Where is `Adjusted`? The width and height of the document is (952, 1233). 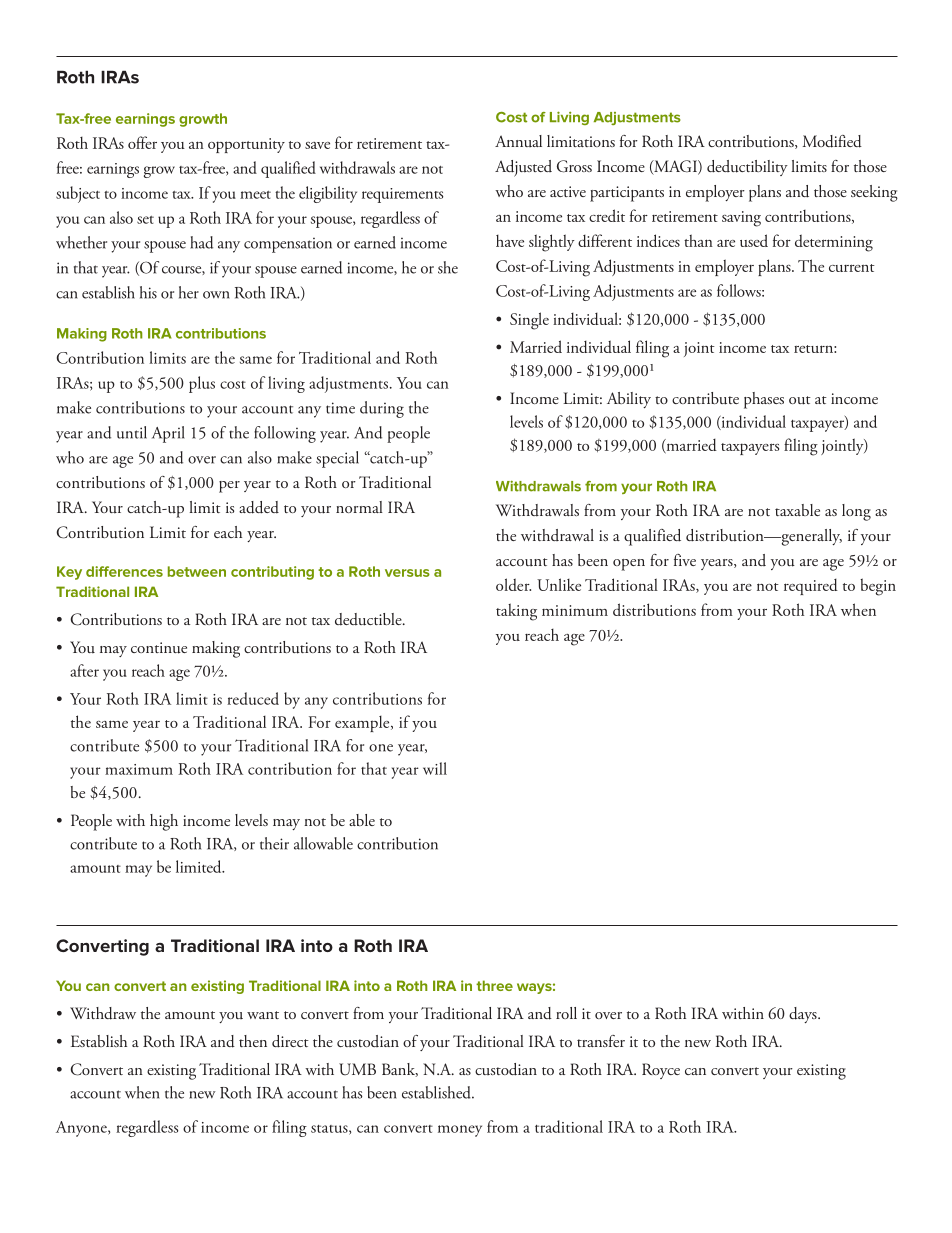
Adjusted is located at coordinates (523, 168).
